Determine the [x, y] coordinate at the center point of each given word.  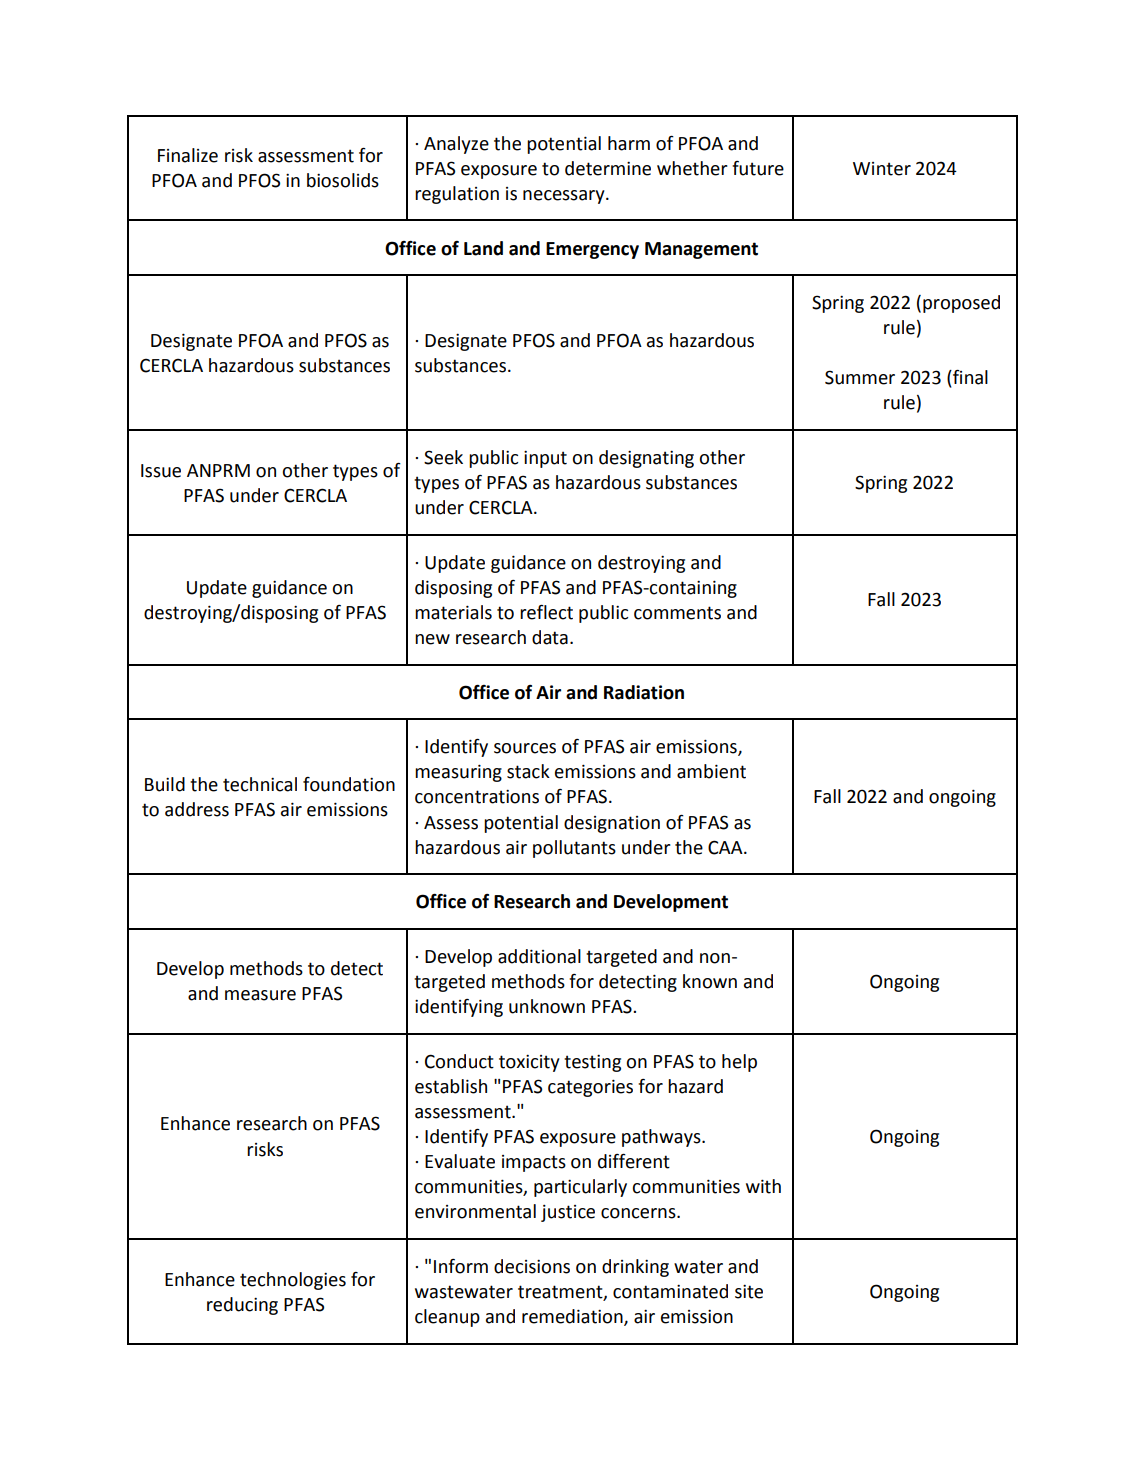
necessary [565, 197]
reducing [242, 1306]
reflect [546, 612]
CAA [726, 847]
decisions [532, 1266]
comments [677, 613]
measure [260, 995]
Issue [161, 471]
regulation [457, 195]
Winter [882, 169]
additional [539, 956]
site [749, 1291]
